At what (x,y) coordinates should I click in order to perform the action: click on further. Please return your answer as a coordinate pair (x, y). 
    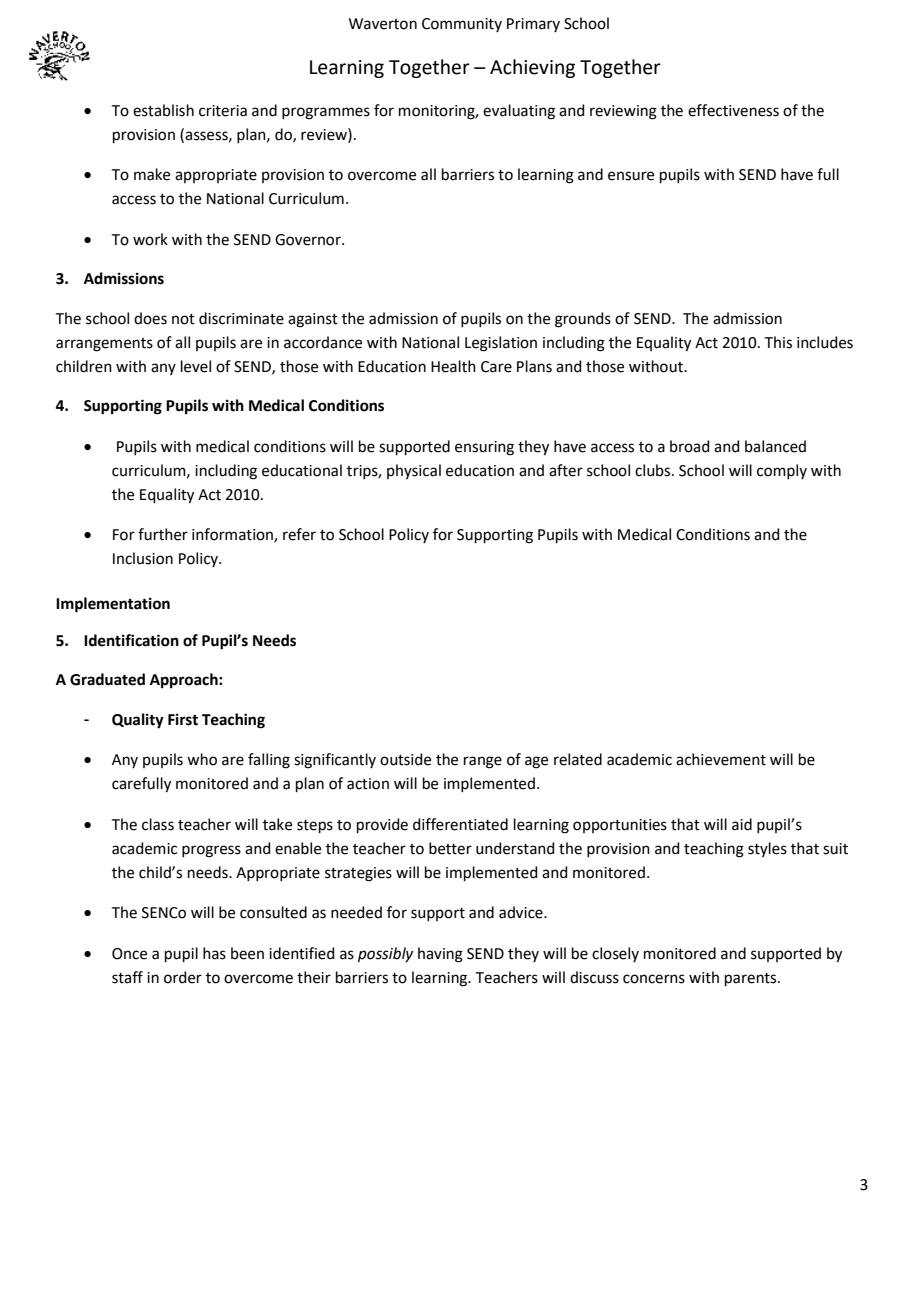
    Looking at the image, I should click on (163, 534).
